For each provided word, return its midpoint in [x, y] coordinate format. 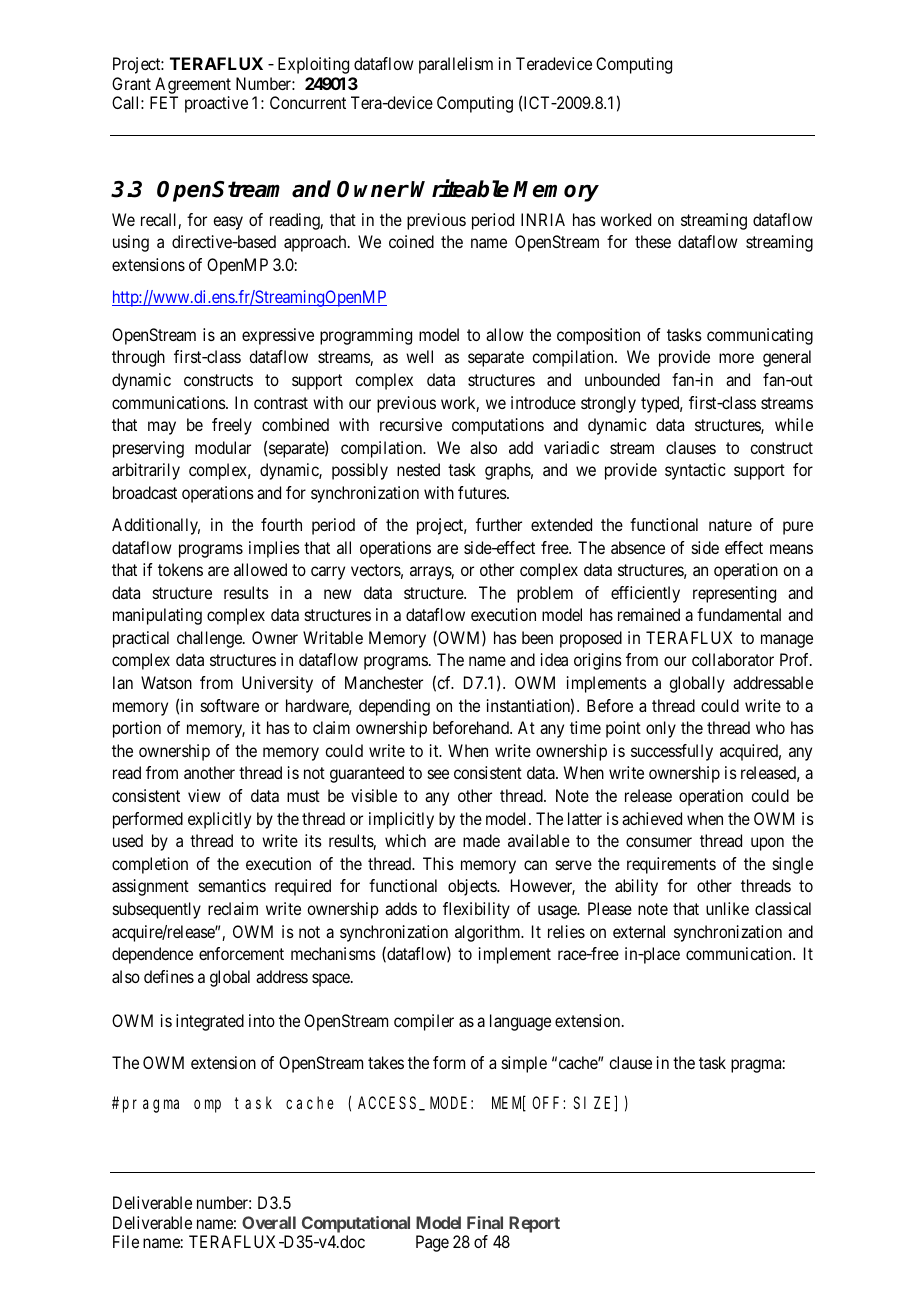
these [653, 241]
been [537, 637]
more [736, 358]
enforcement [241, 953]
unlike [727, 908]
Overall [269, 1222]
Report [534, 1224]
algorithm [489, 933]
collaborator [733, 659]
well [419, 356]
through [138, 358]
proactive [216, 104]
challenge [210, 639]
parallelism [456, 65]
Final [485, 1222]
